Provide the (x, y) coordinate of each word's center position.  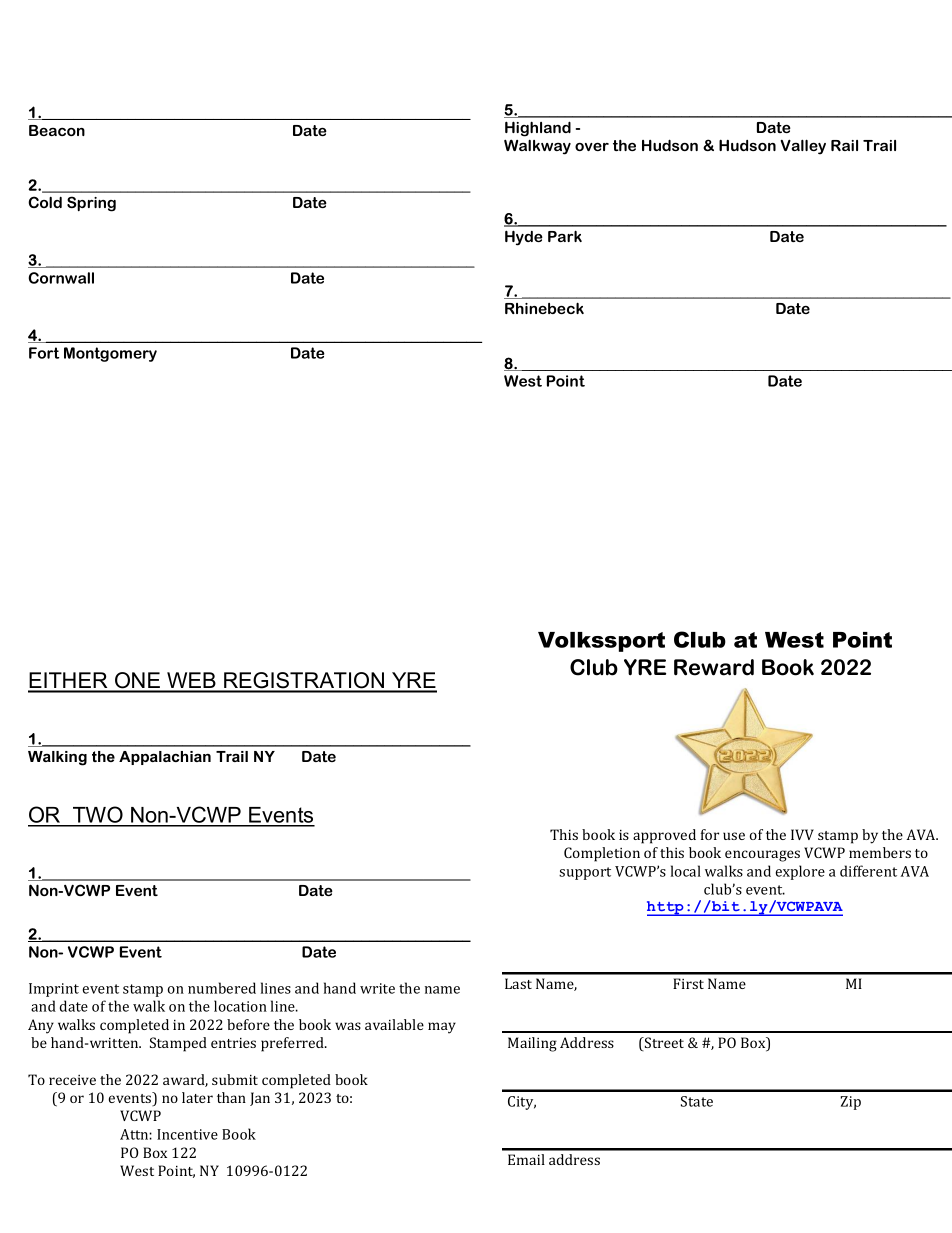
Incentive (187, 1134)
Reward (714, 667)
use (734, 836)
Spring (91, 204)
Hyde (524, 238)
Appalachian (165, 758)
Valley (803, 147)
